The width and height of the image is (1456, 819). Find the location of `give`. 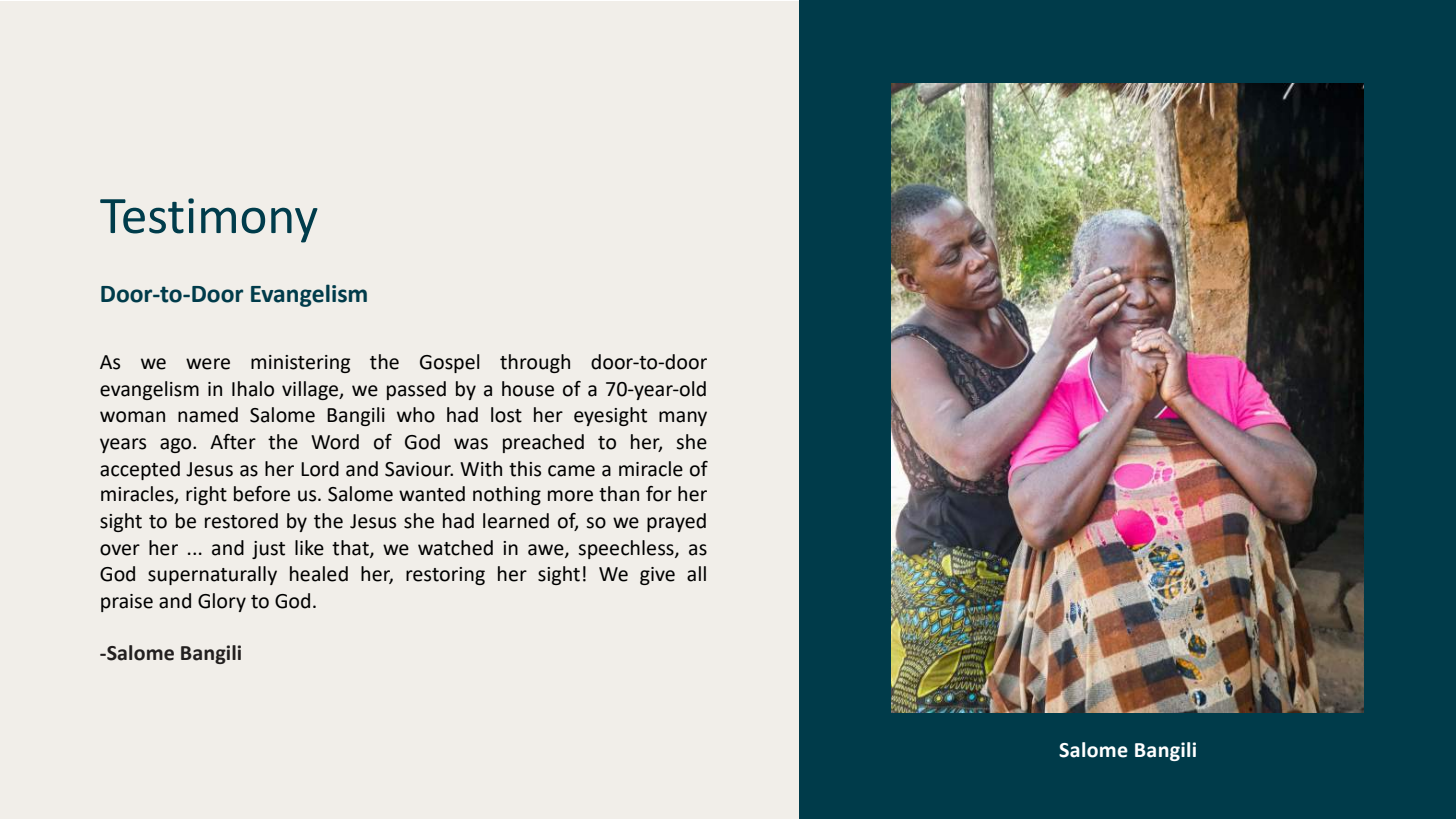

give is located at coordinates (657, 576).
